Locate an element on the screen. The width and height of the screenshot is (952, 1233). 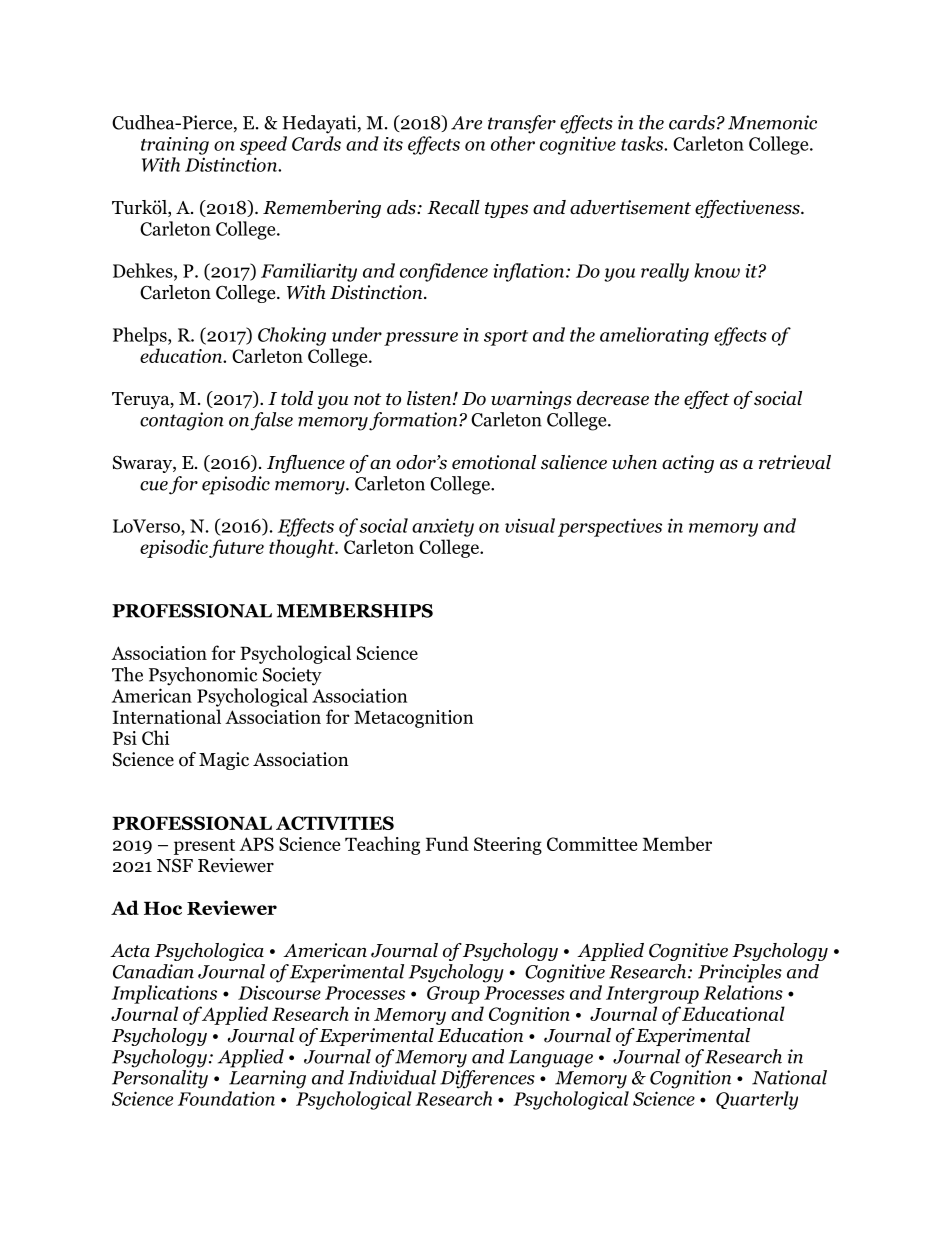
Are is located at coordinates (466, 123).
